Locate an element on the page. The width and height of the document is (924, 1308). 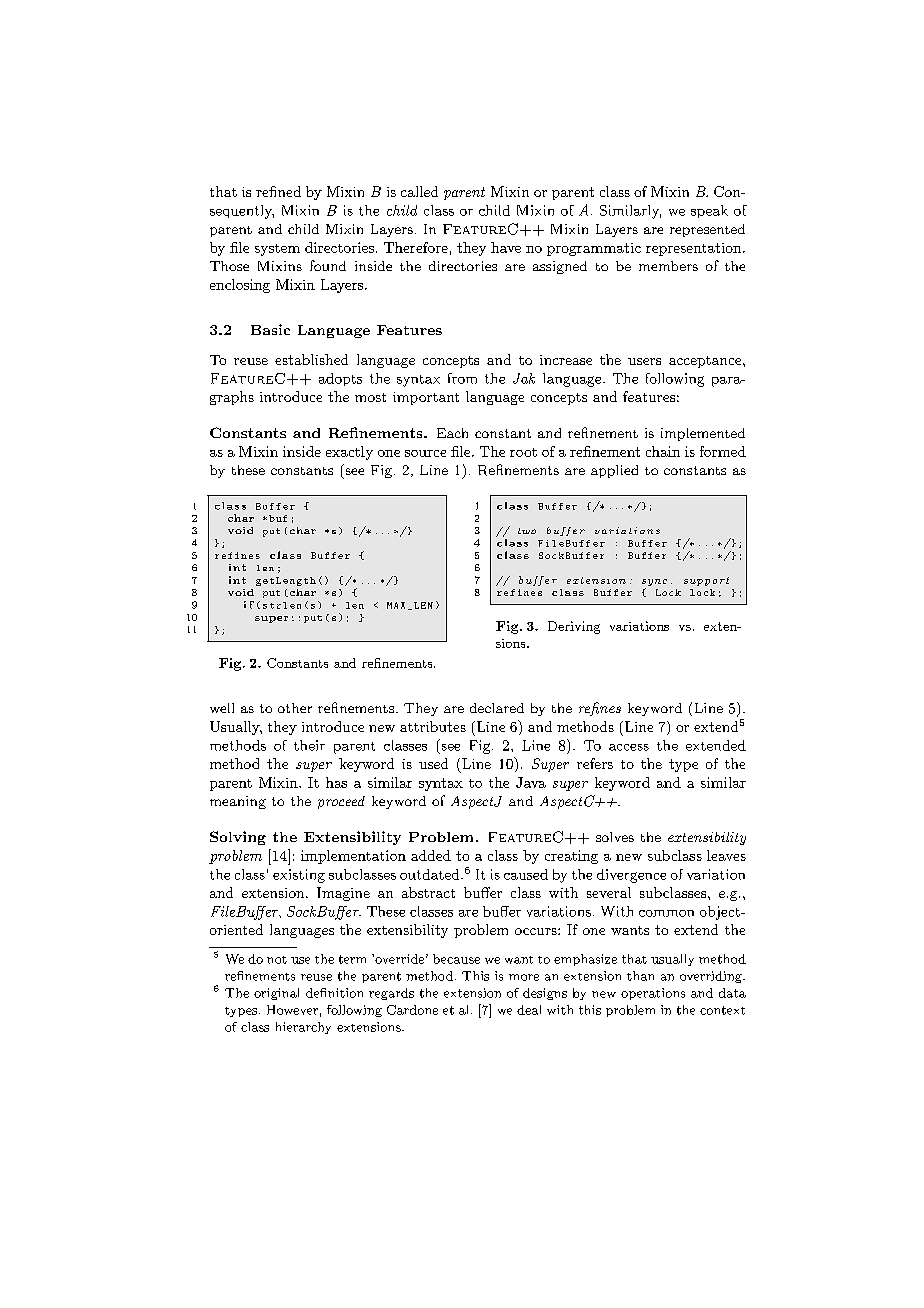
root is located at coordinates (523, 452).
